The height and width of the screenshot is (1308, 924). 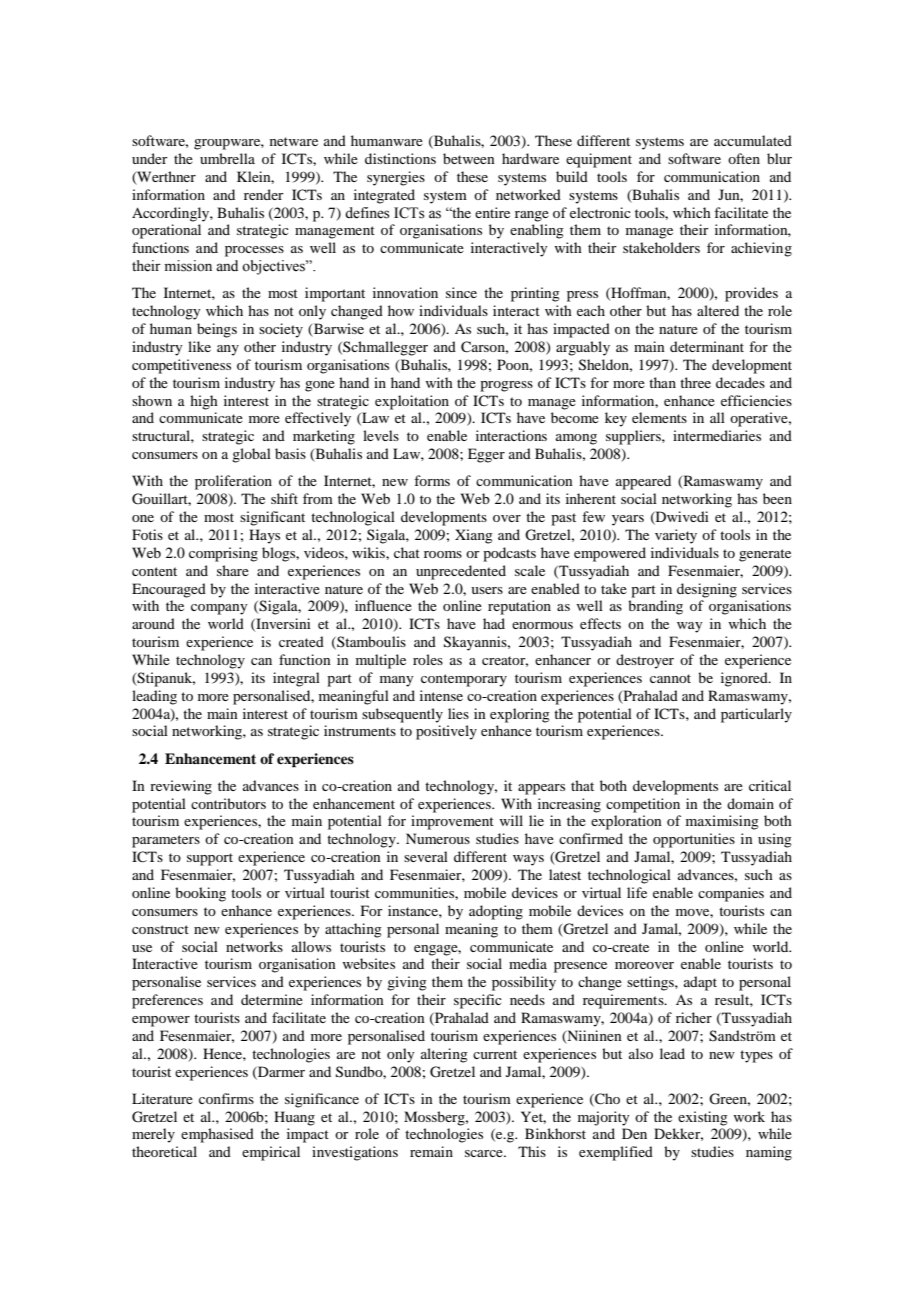 What do you see at coordinates (744, 158) in the screenshot?
I see `often` at bounding box center [744, 158].
